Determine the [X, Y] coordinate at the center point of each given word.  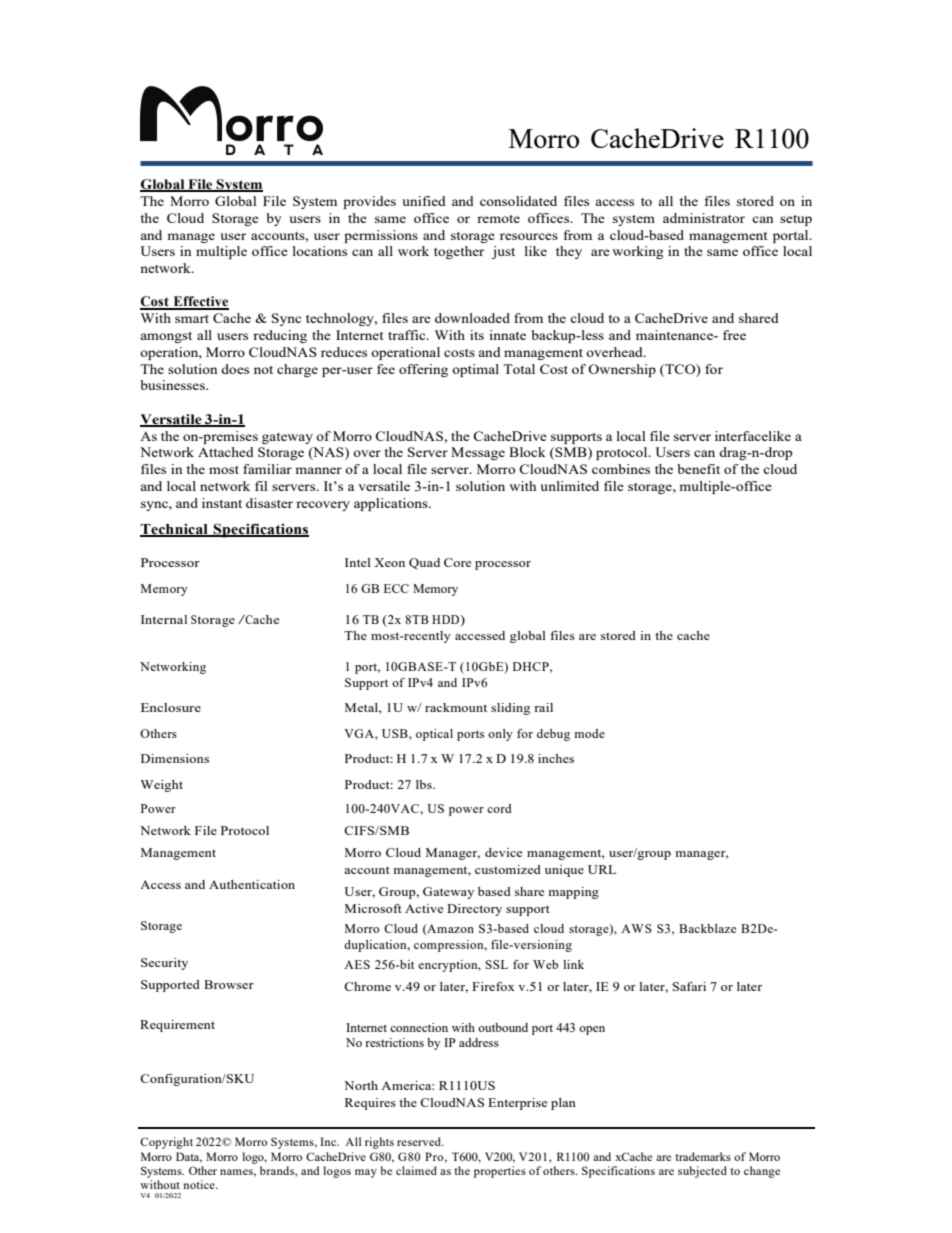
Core [457, 562]
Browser [229, 984]
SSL [496, 964]
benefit [698, 469]
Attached [226, 452]
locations [319, 251]
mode [589, 733]
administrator [704, 218]
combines [621, 469]
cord [499, 808]
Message [478, 453]
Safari [689, 986]
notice [200, 1184]
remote [498, 219]
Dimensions [175, 758]
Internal [164, 619]
